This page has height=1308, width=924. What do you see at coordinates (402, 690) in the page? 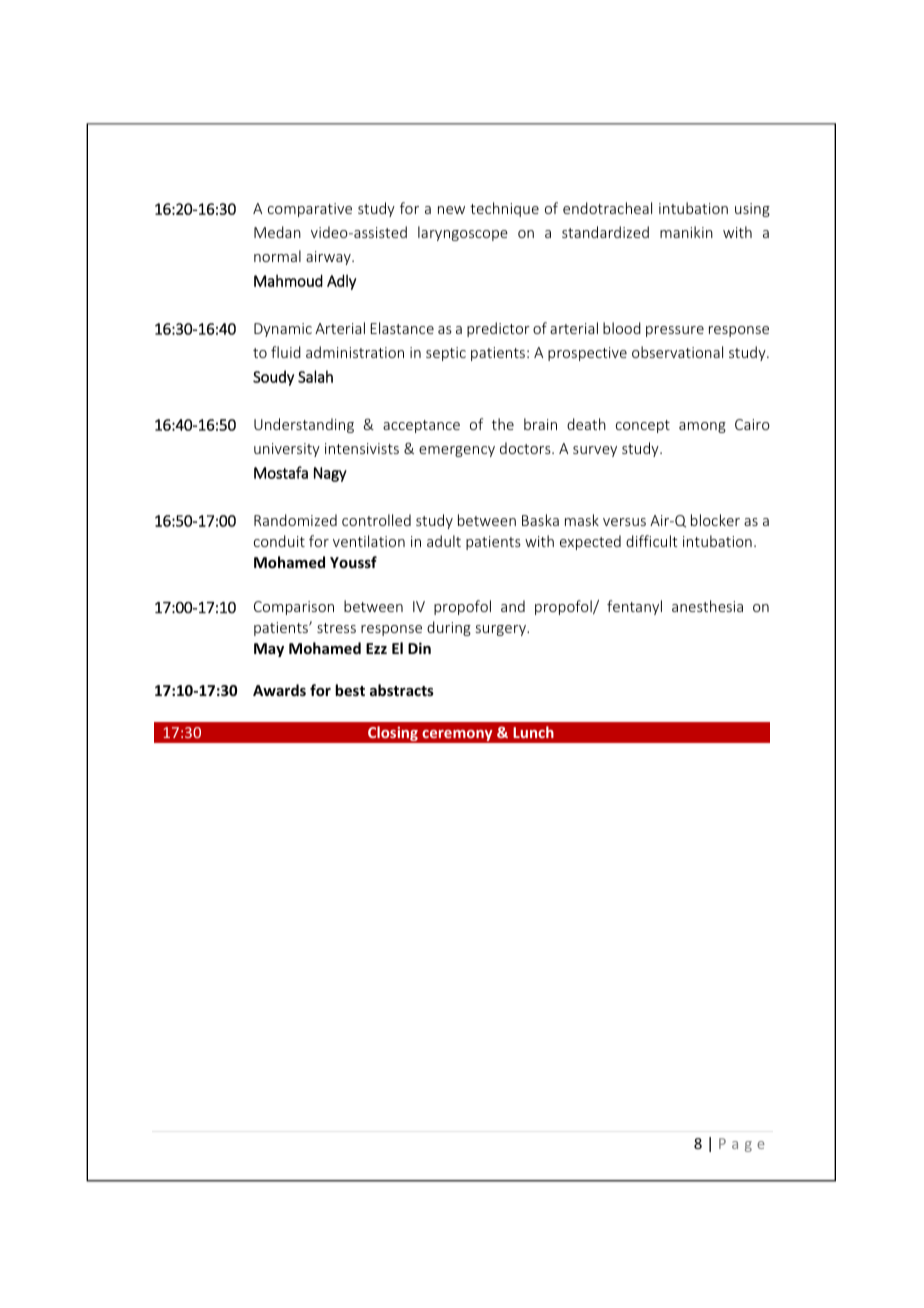
I see `abstracts` at bounding box center [402, 690].
